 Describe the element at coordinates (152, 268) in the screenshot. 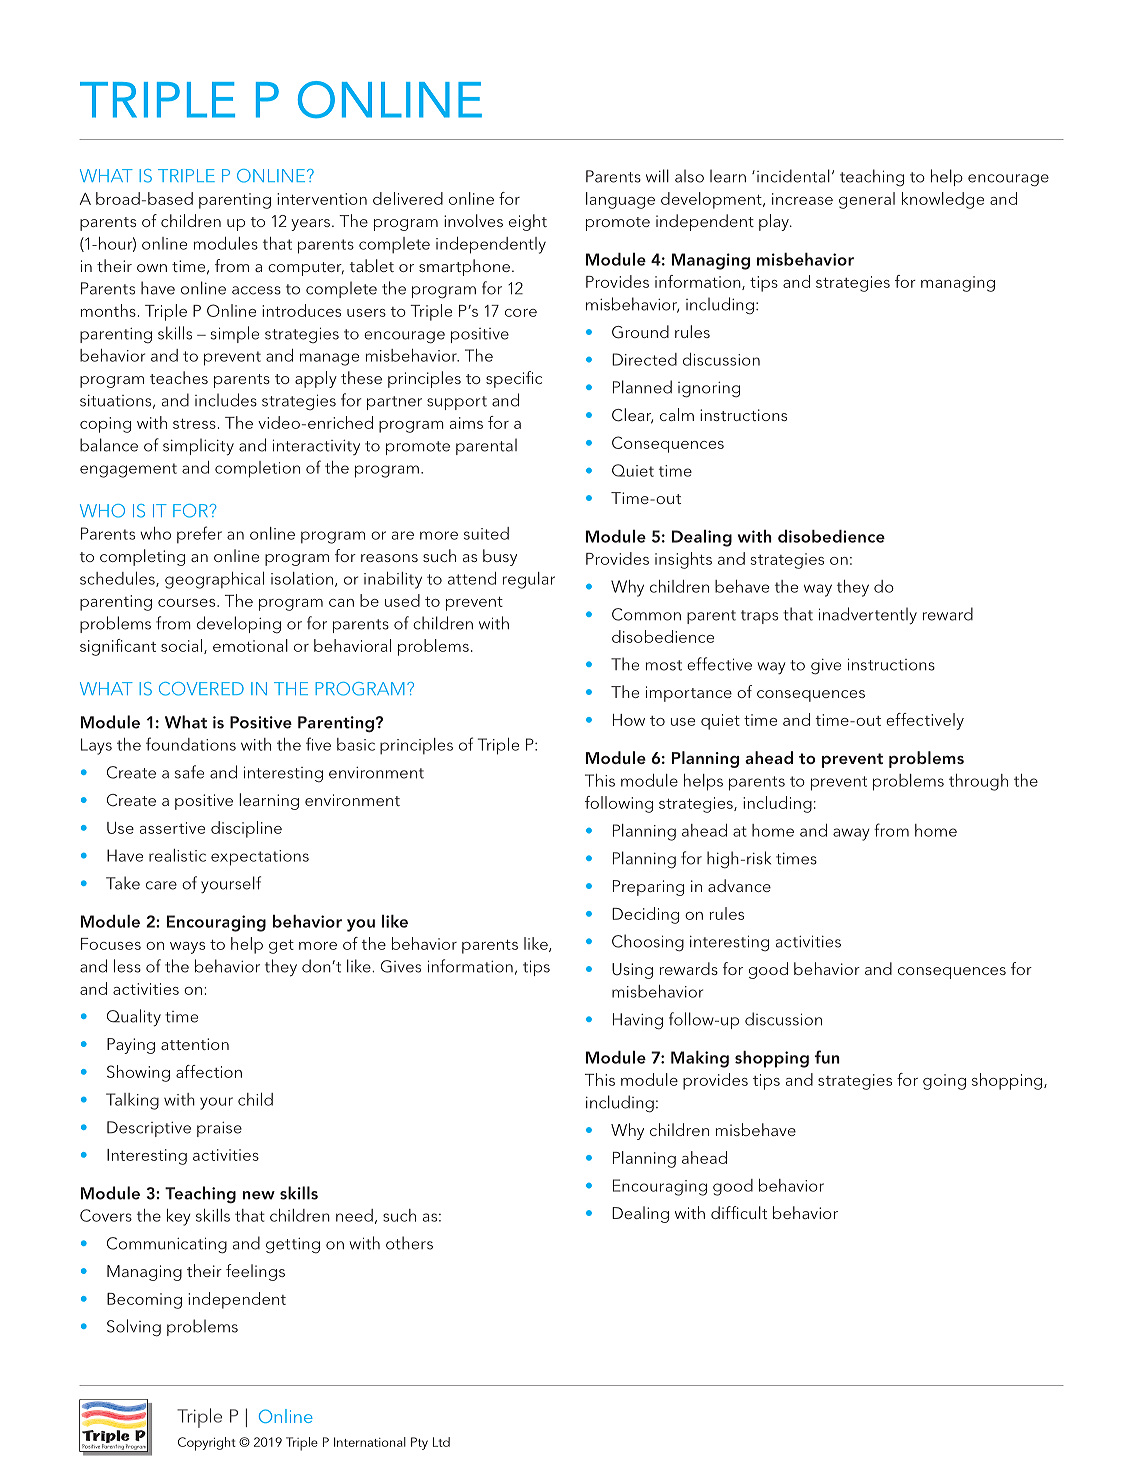

I see `own` at that location.
